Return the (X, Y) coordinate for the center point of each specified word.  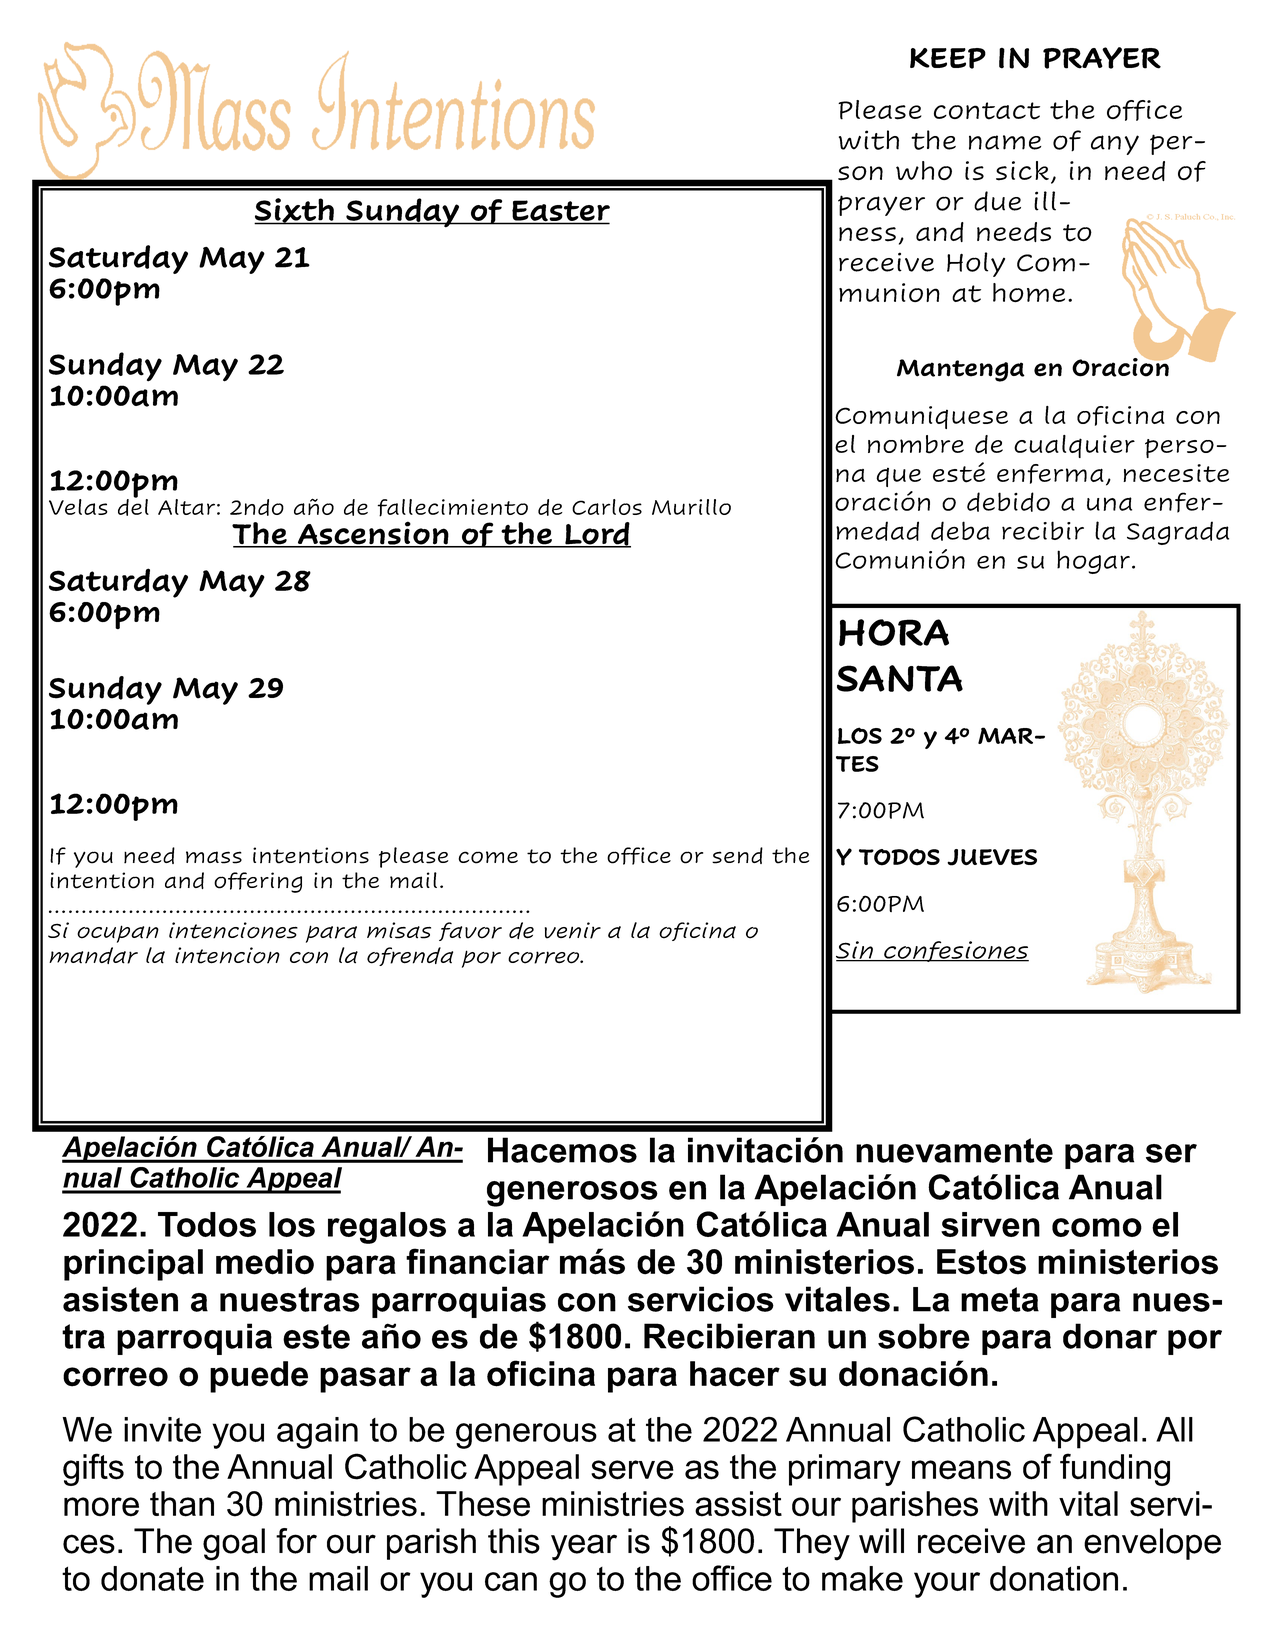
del (133, 506)
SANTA (900, 678)
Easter (560, 212)
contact (987, 111)
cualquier (1074, 446)
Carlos (607, 507)
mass (214, 857)
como (1097, 1227)
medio (265, 1262)
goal (234, 1544)
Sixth (295, 211)
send (737, 855)
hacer (735, 1374)
